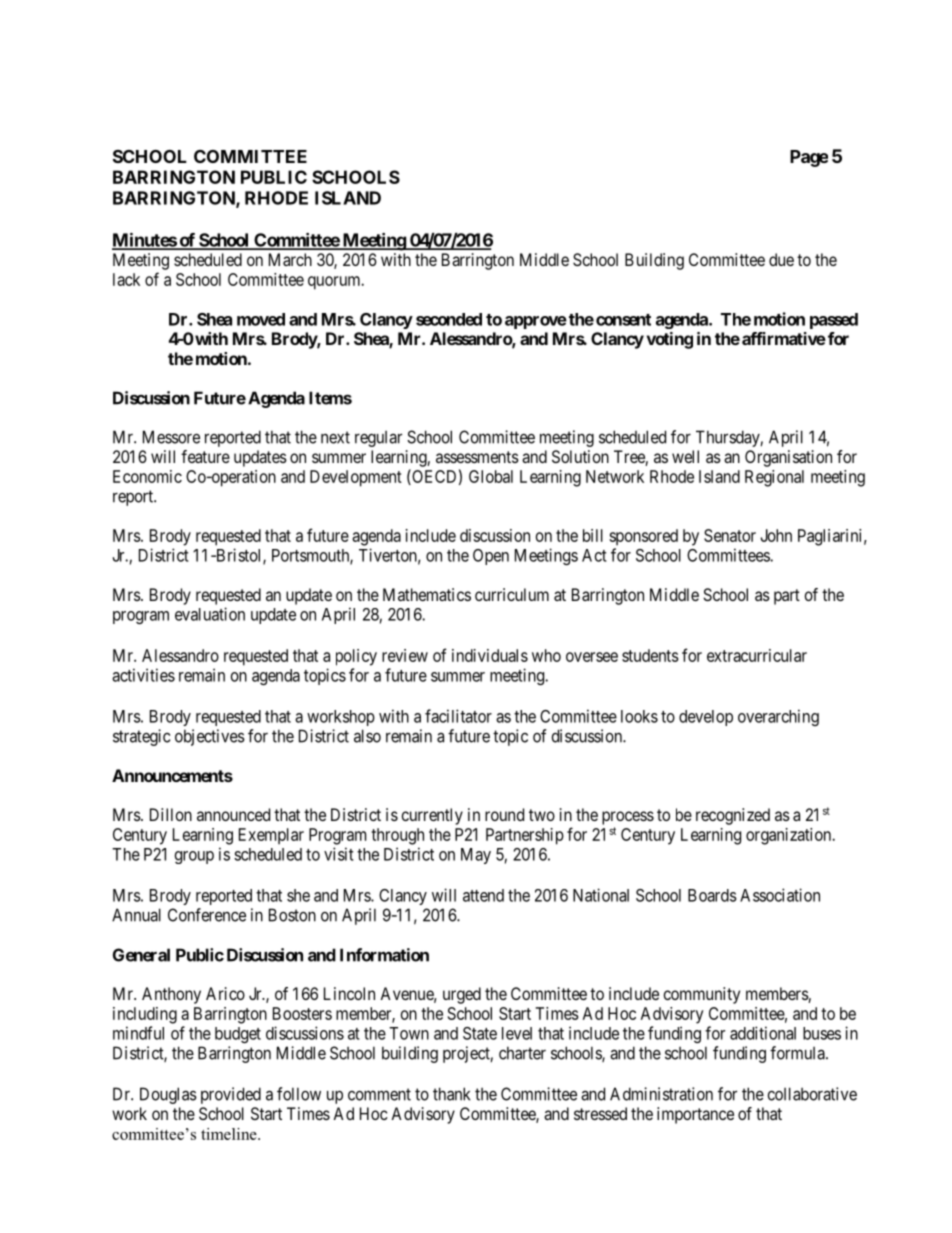  I want to click on March, so click(290, 259).
